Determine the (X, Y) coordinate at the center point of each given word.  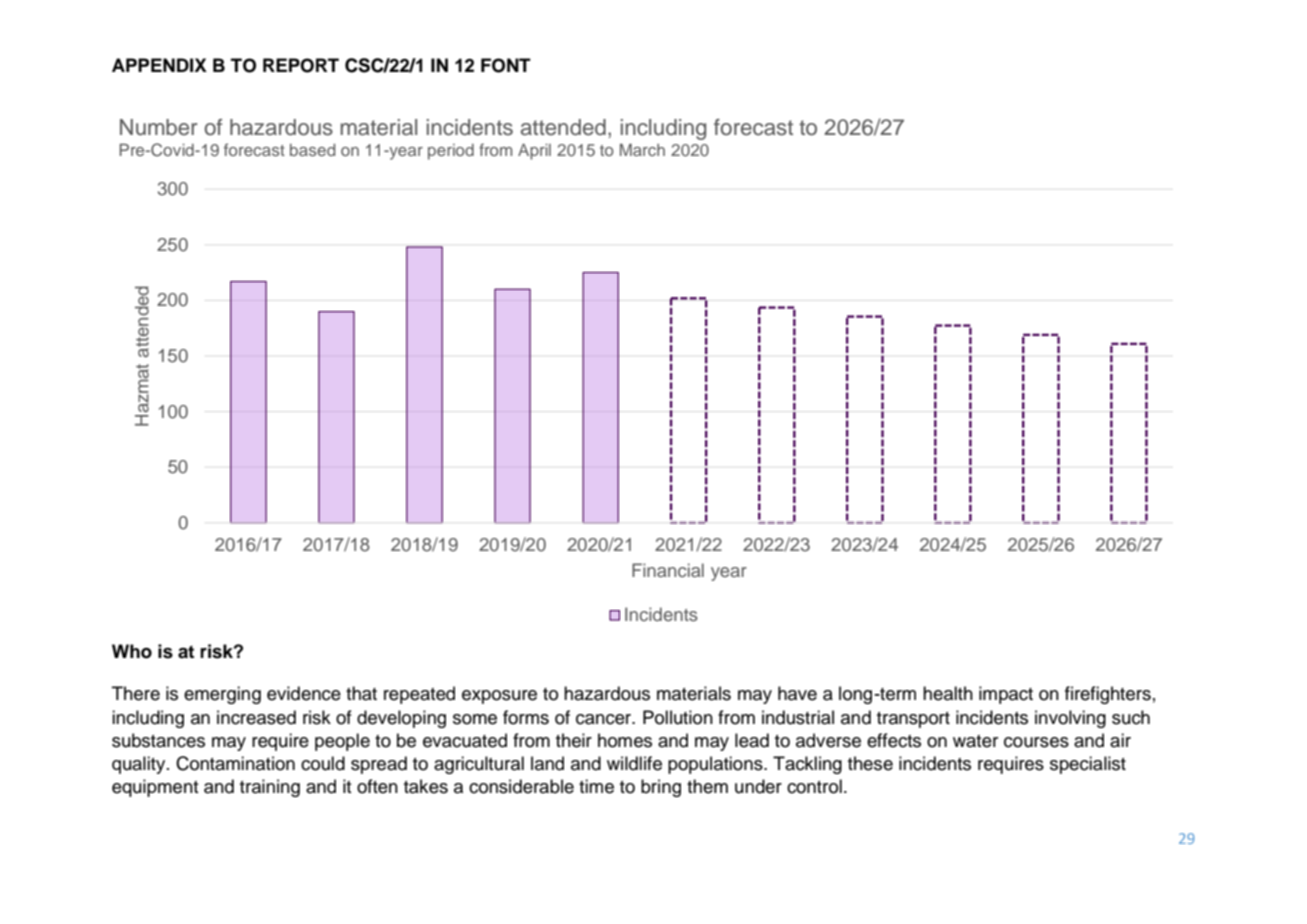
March (642, 150)
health (948, 693)
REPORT (301, 65)
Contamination (235, 763)
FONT (506, 65)
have (797, 693)
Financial (668, 570)
